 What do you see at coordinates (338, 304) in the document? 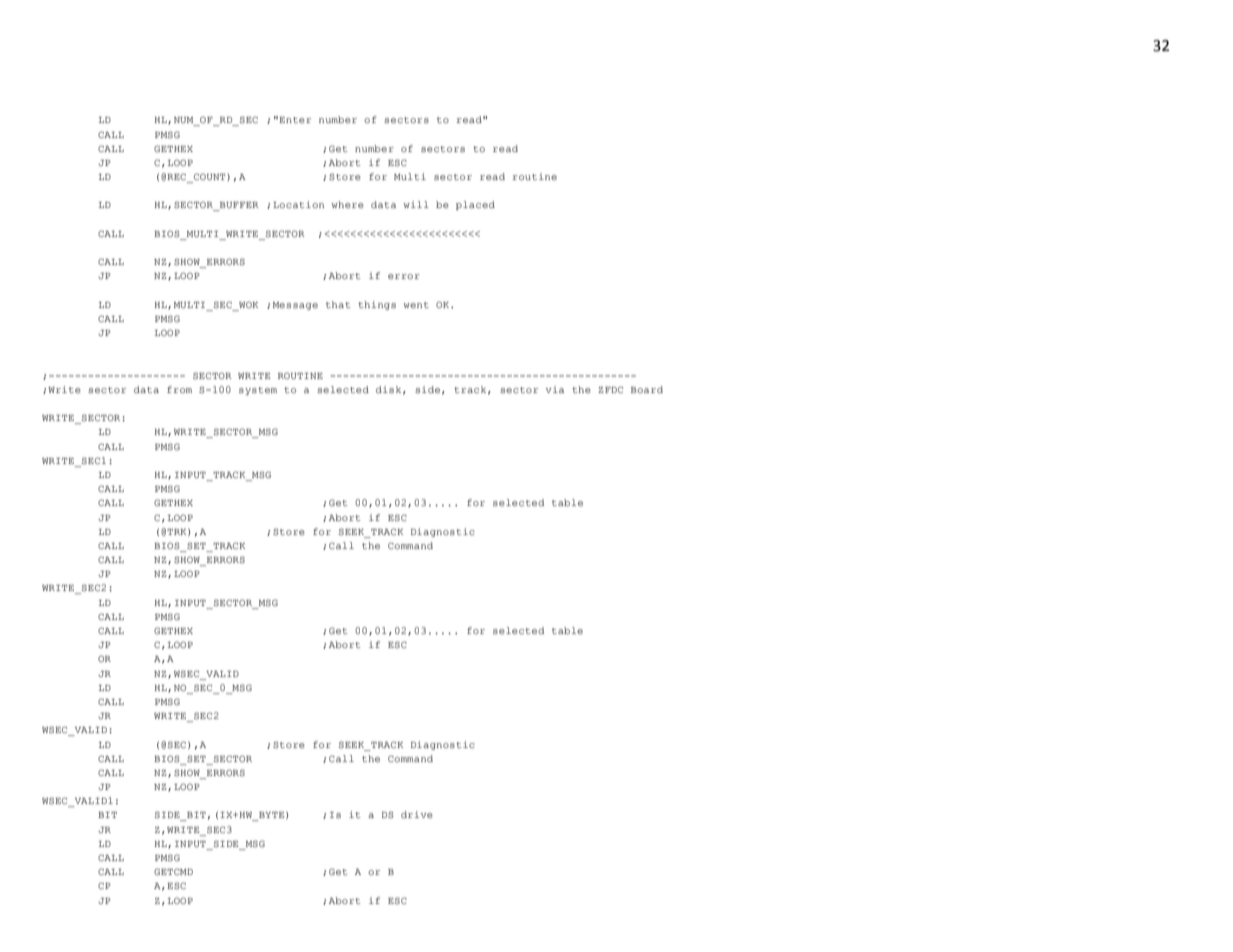
I see `that` at bounding box center [338, 304].
